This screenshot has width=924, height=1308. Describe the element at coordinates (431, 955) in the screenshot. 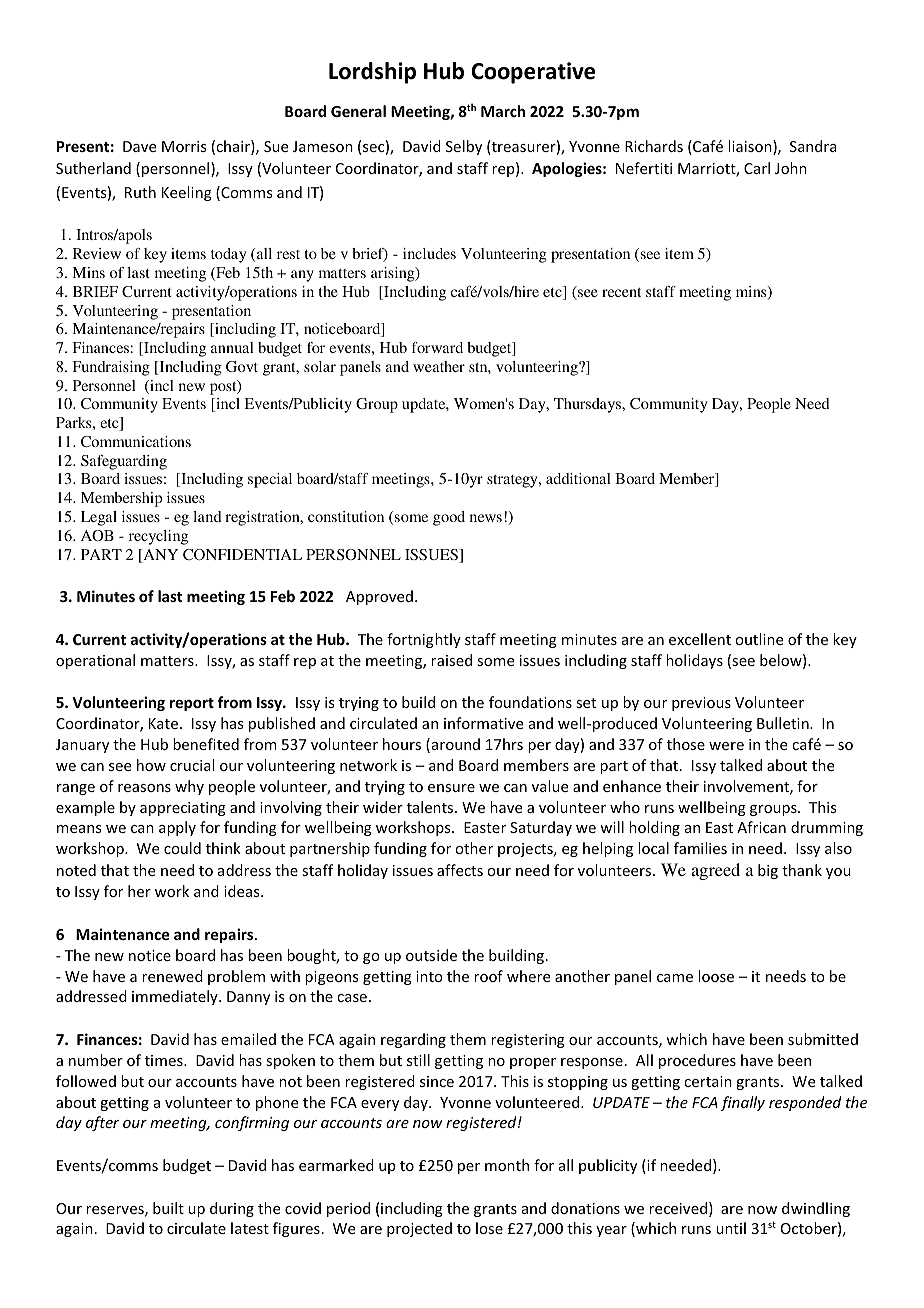

I see `outside` at that location.
